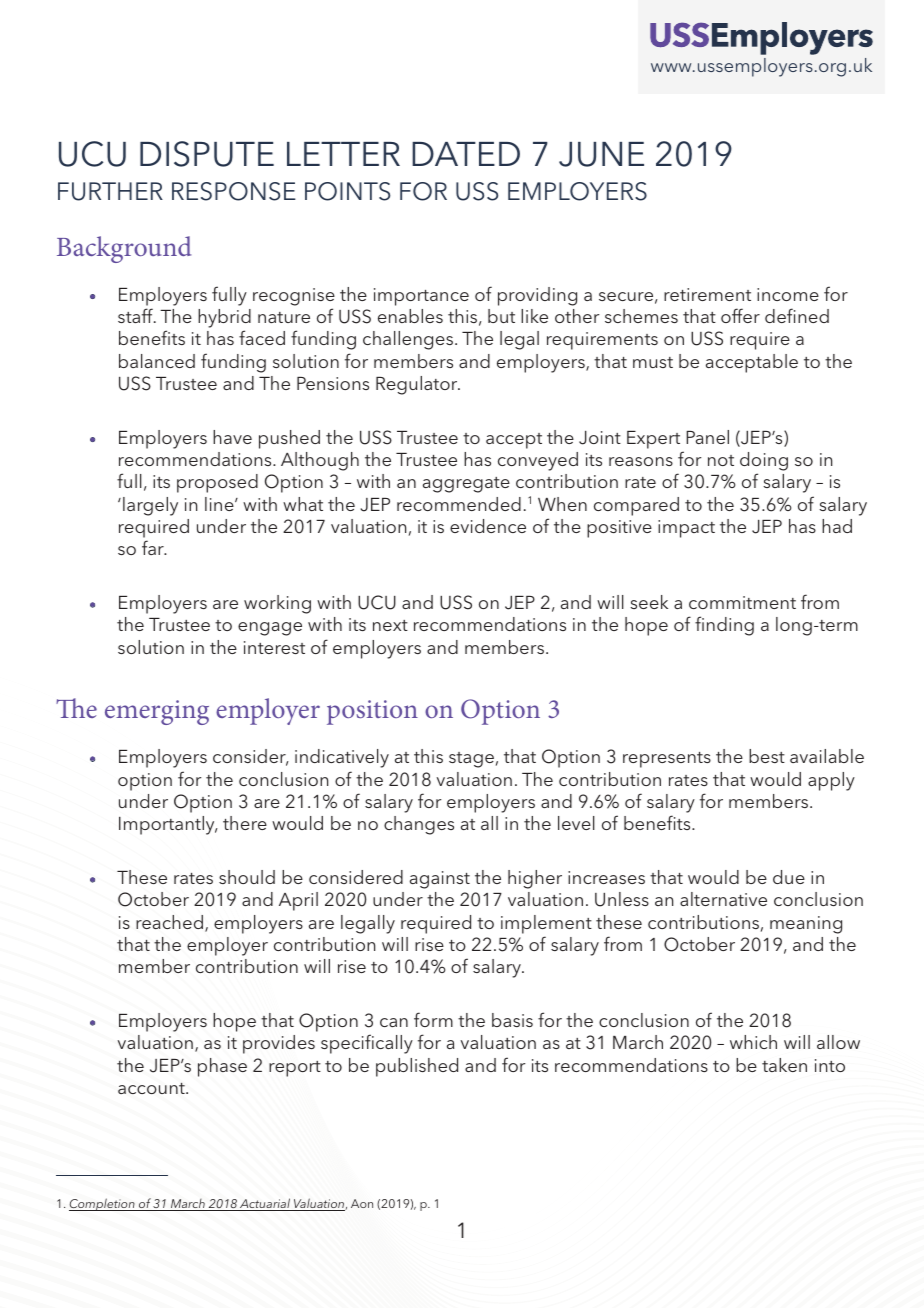  I want to click on evidence, so click(488, 526).
